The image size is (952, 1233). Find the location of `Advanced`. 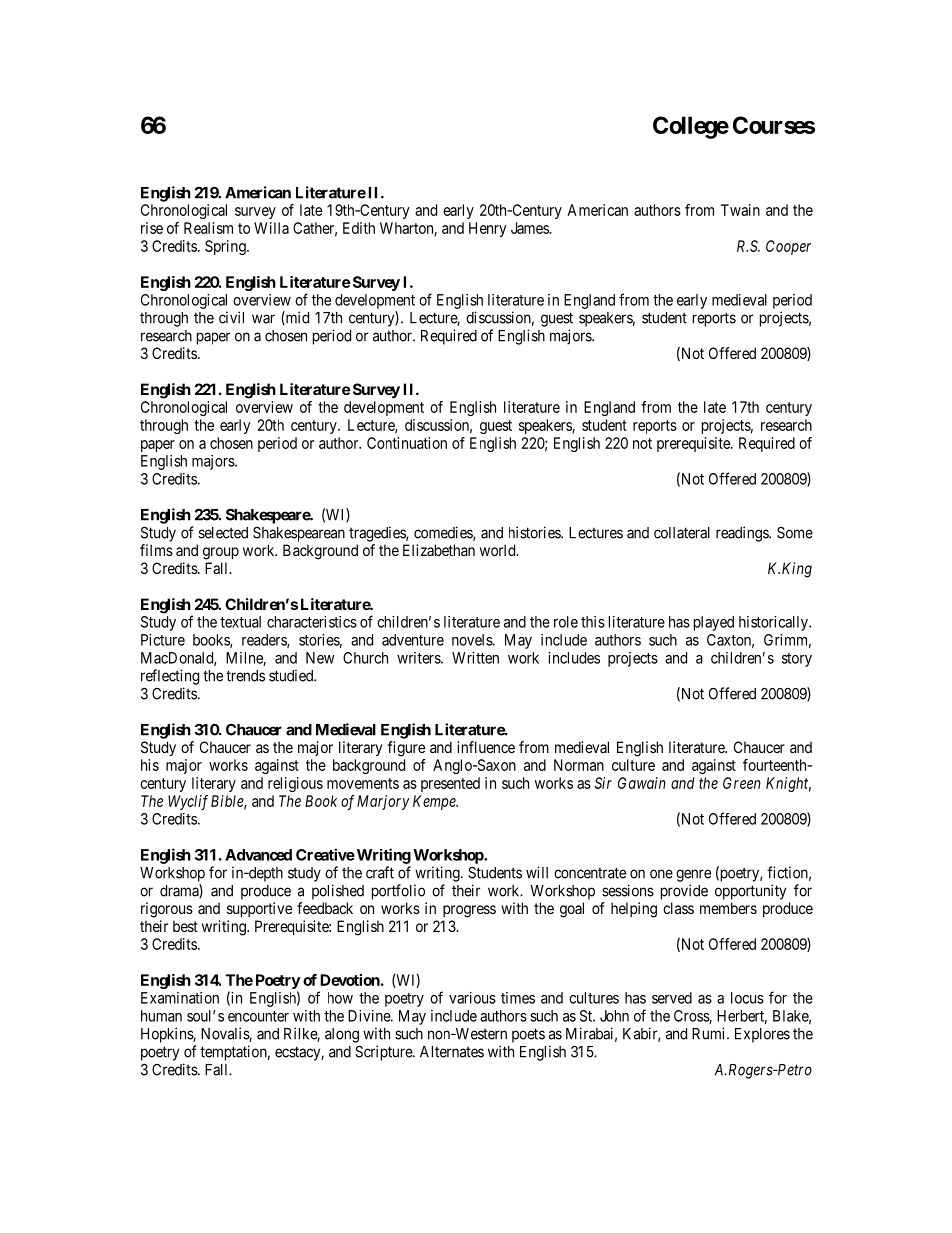

Advanced is located at coordinates (258, 855).
